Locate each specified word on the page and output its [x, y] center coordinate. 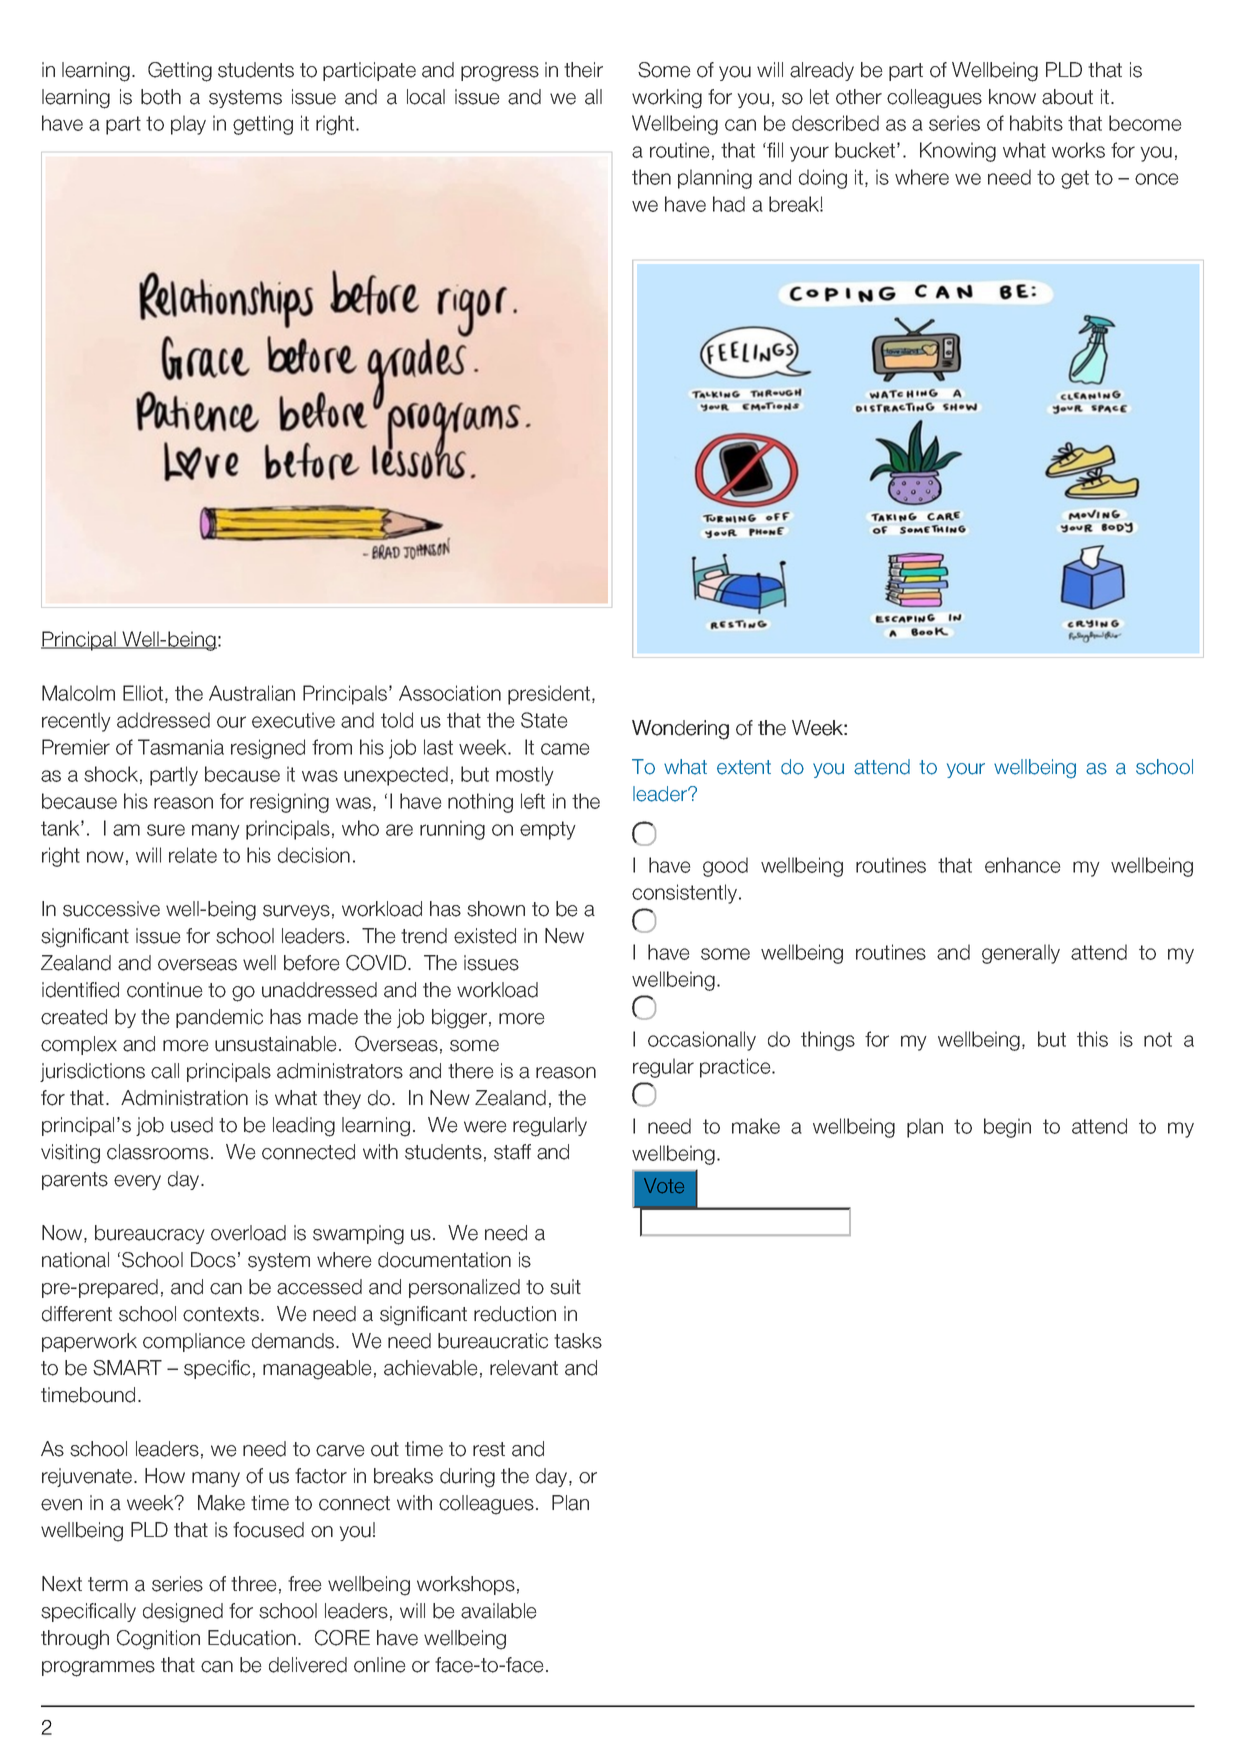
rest [489, 1449]
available [499, 1611]
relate [193, 855]
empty [548, 830]
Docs [213, 1260]
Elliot [144, 694]
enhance [1022, 865]
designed [183, 1613]
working [667, 99]
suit [565, 1287]
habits [1036, 123]
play [188, 125]
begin [1007, 1128]
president [550, 695]
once [1156, 179]
